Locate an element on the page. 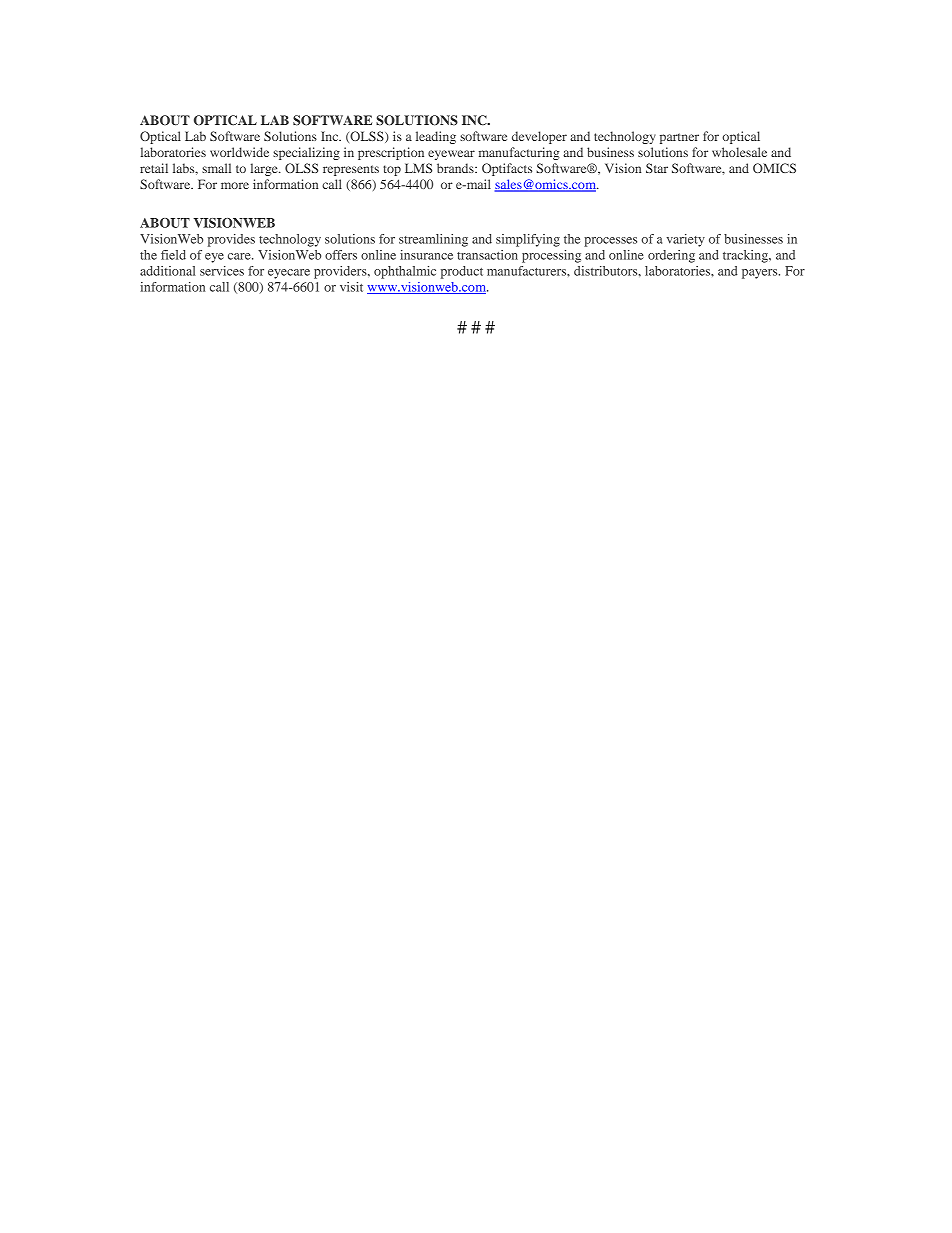  variety is located at coordinates (686, 240).
